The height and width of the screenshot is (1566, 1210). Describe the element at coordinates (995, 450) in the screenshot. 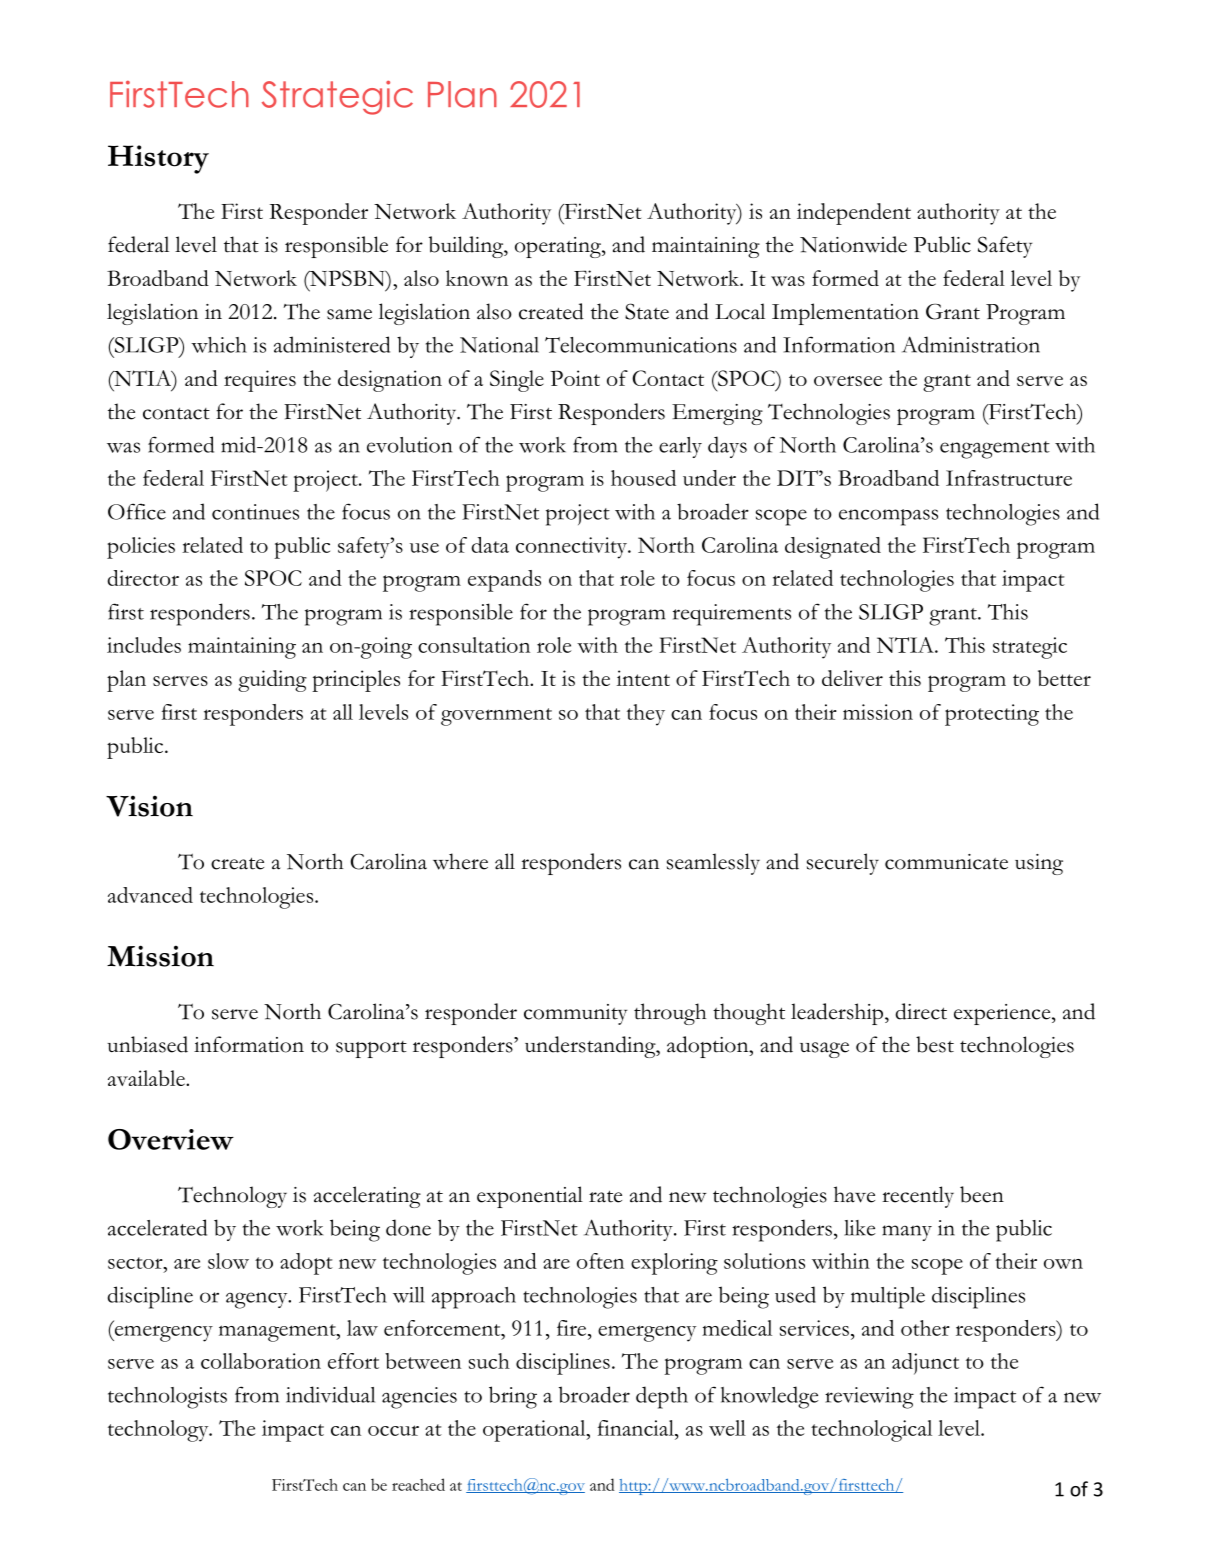

I see `engagement` at that location.
